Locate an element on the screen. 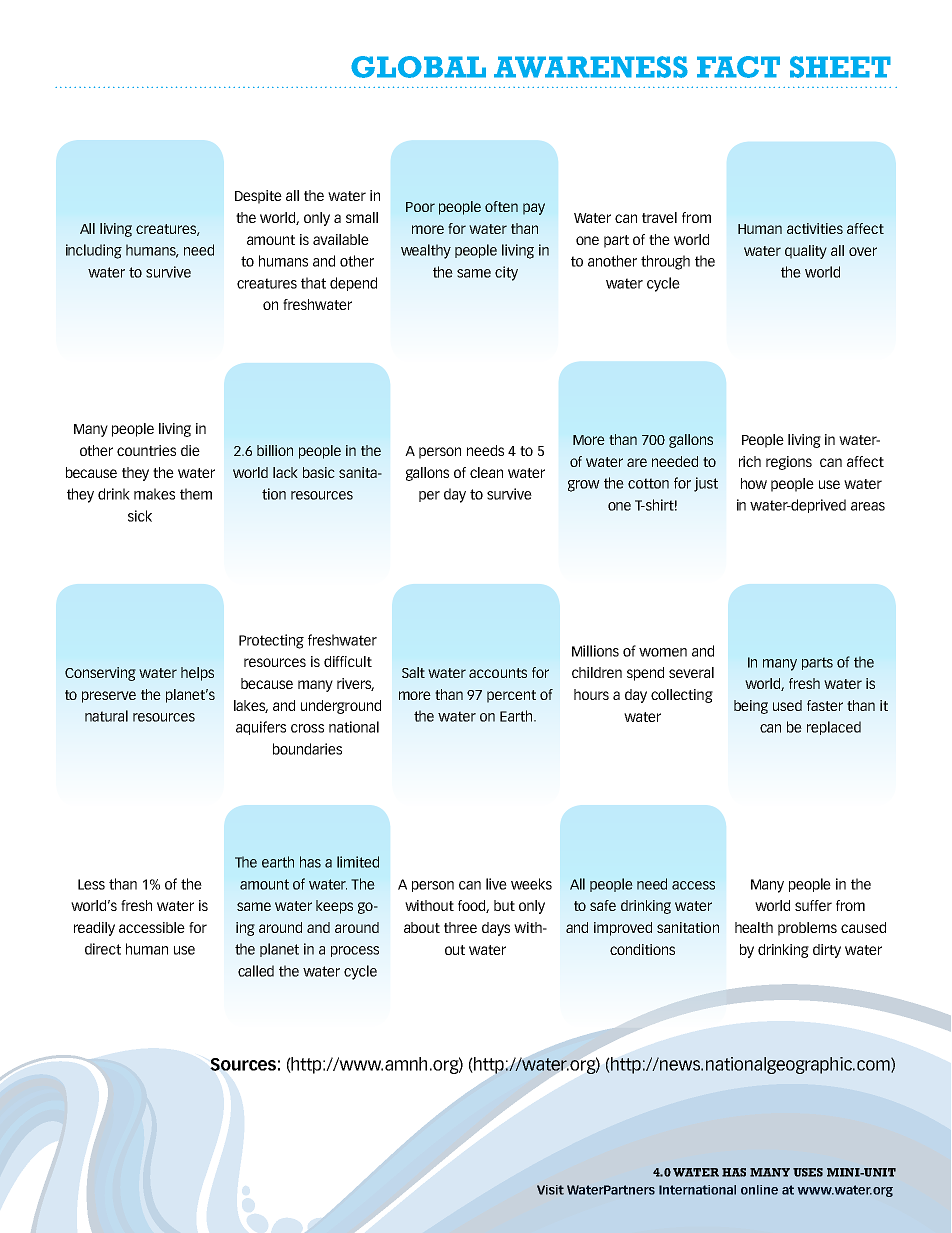 This screenshot has width=952, height=1233. called is located at coordinates (256, 971).
